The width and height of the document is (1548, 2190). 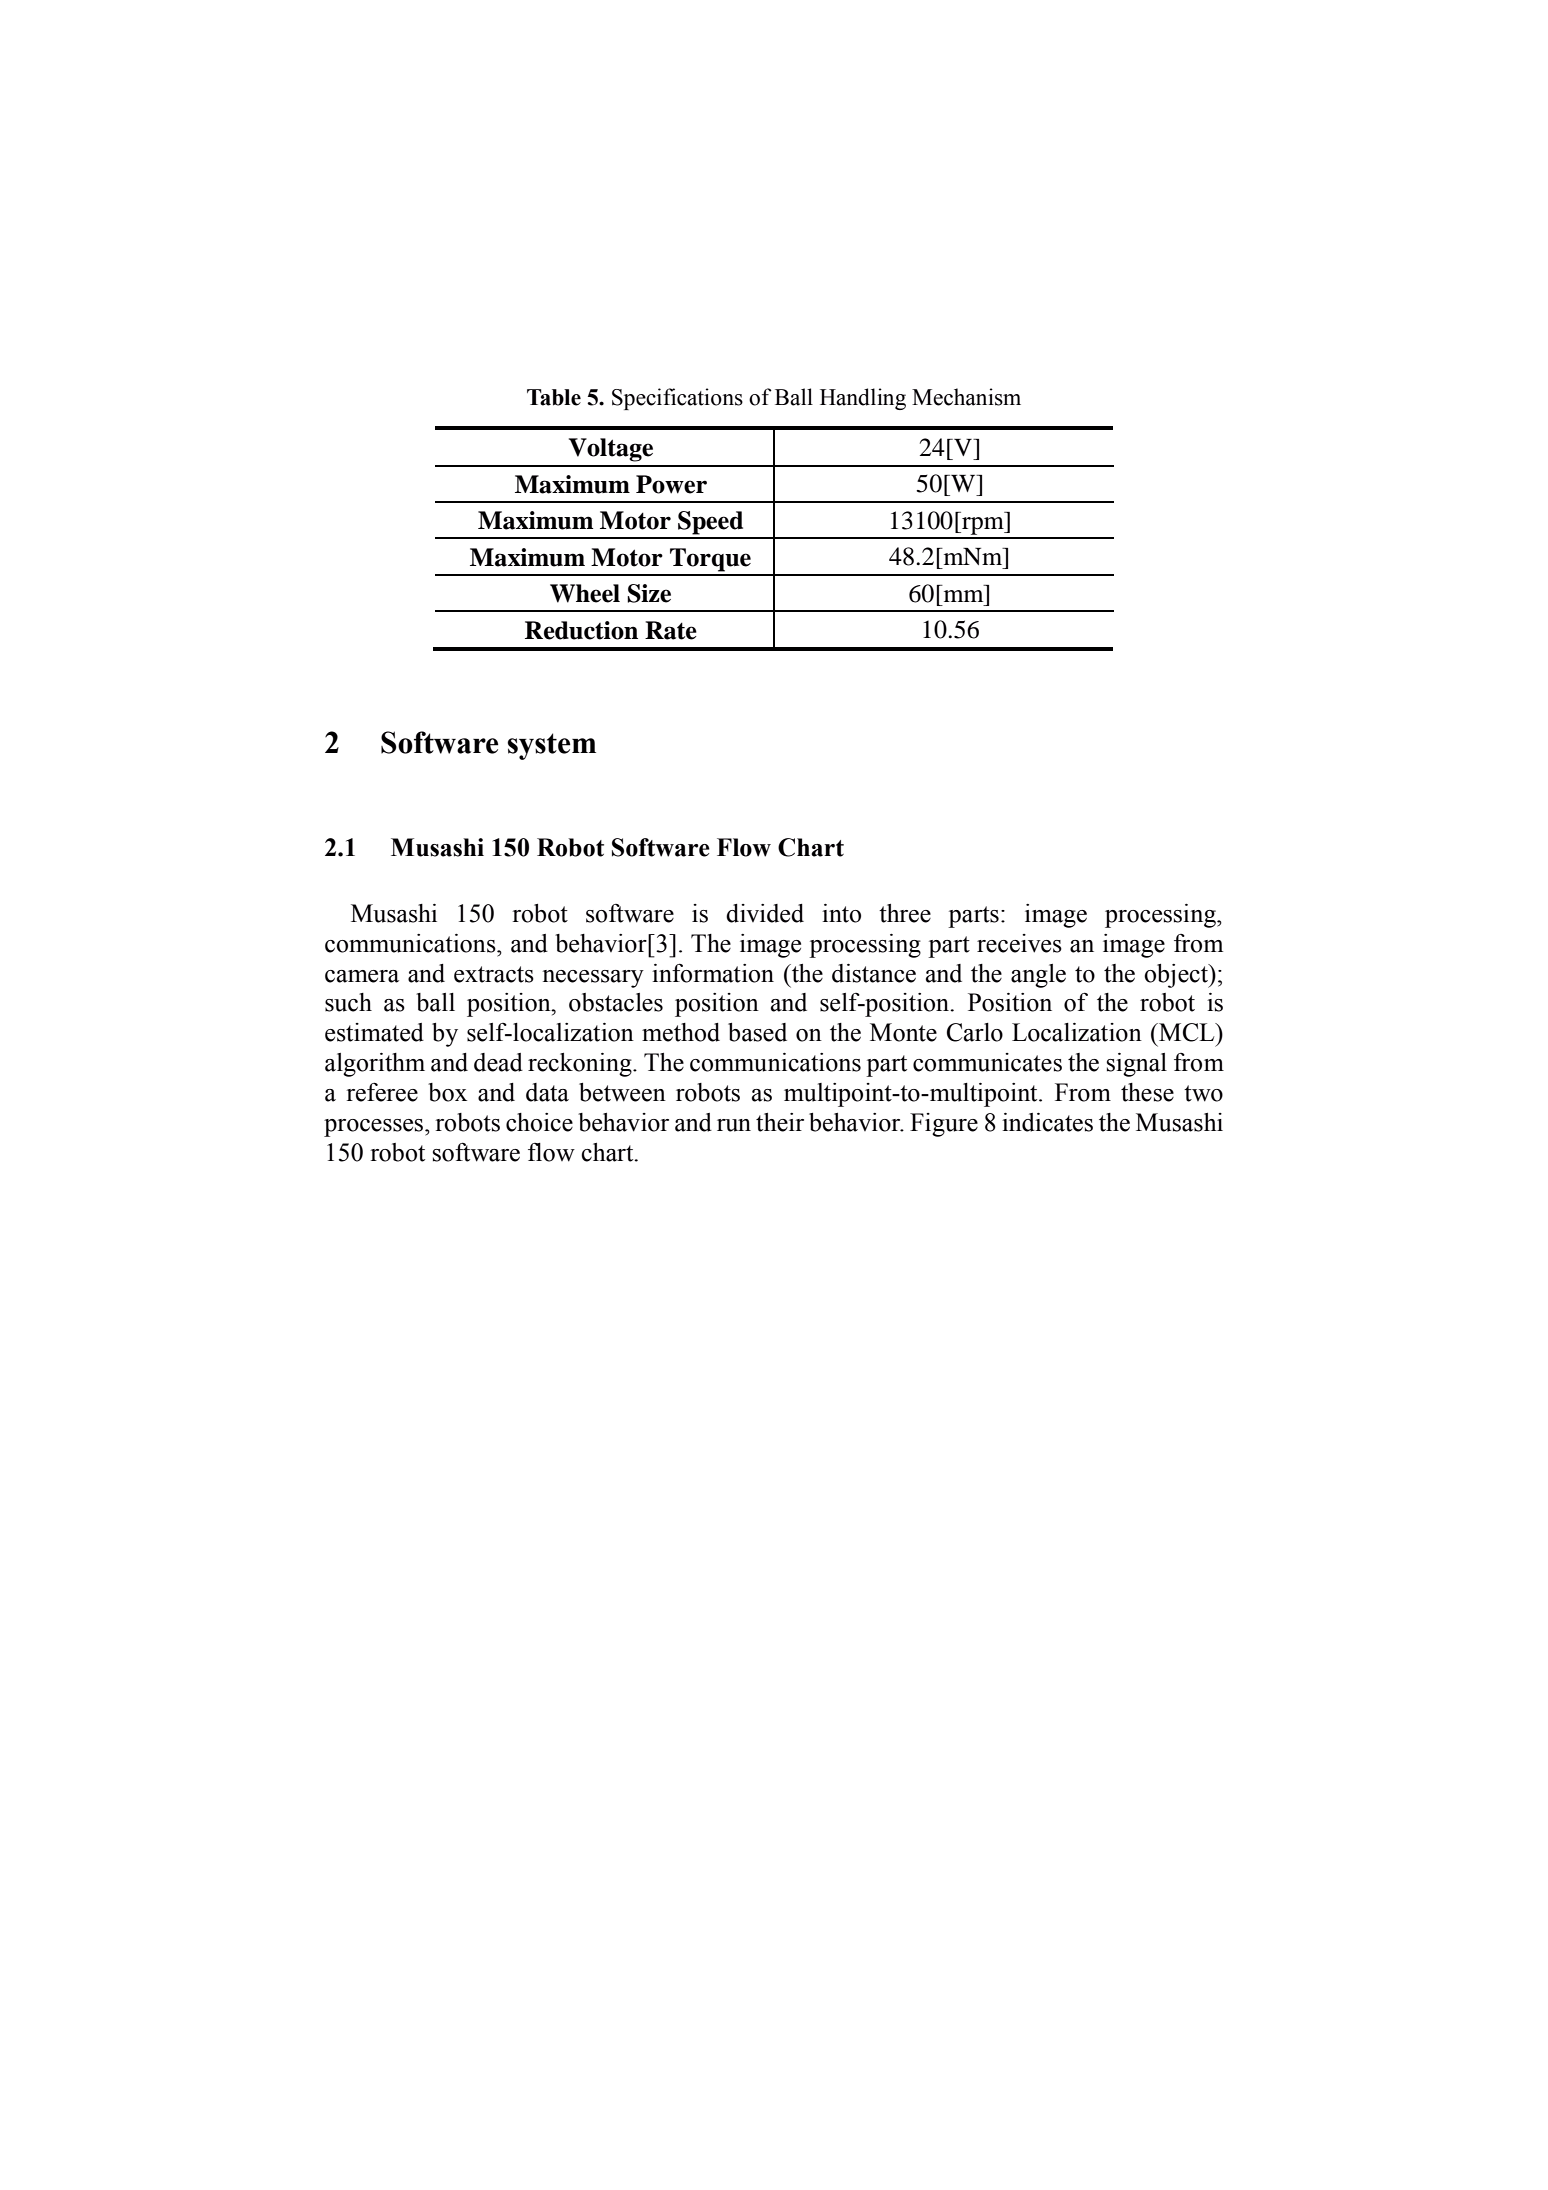 What do you see at coordinates (554, 397) in the document?
I see `Table` at bounding box center [554, 397].
